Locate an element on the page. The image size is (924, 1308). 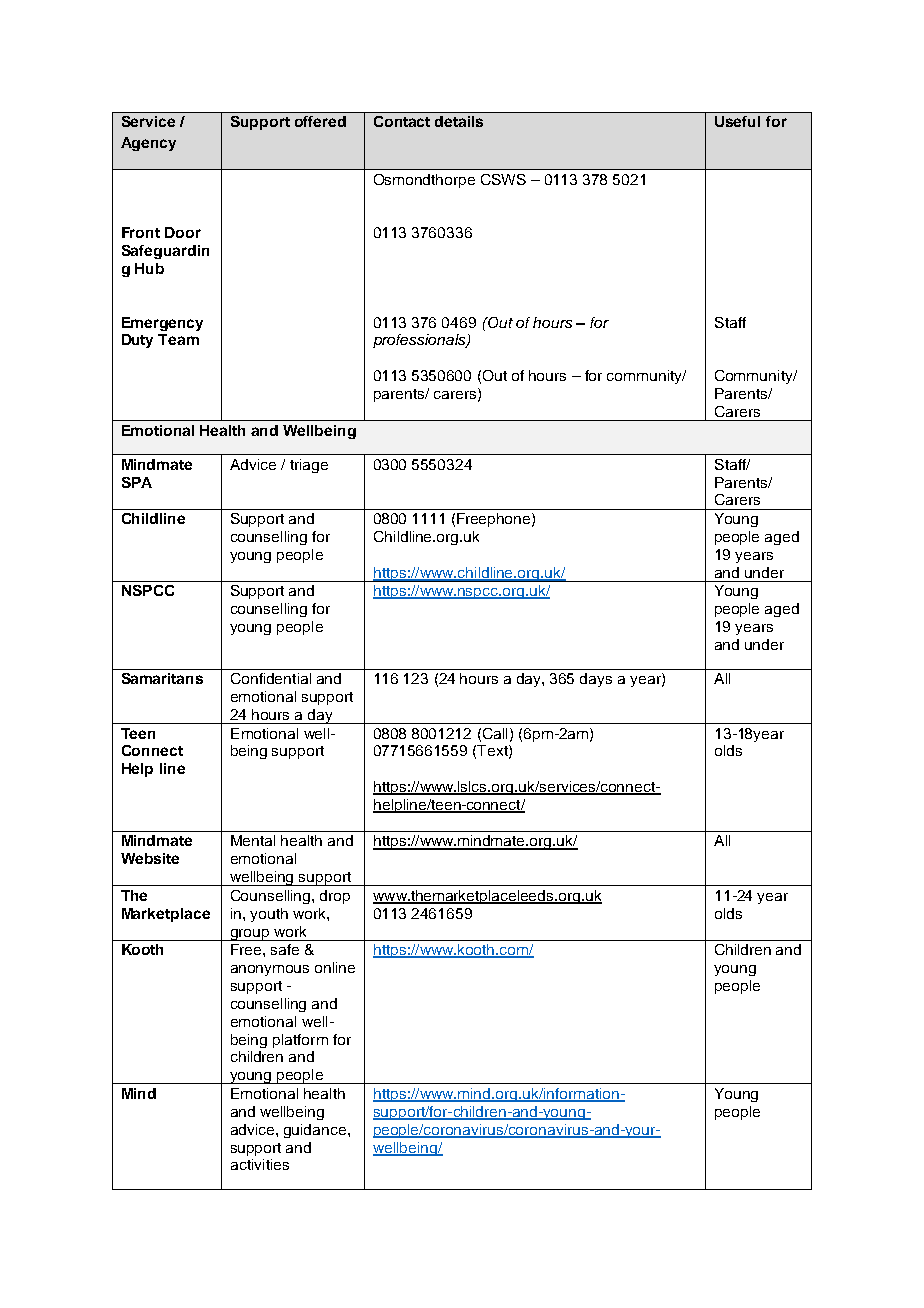
SPA is located at coordinates (137, 482).
